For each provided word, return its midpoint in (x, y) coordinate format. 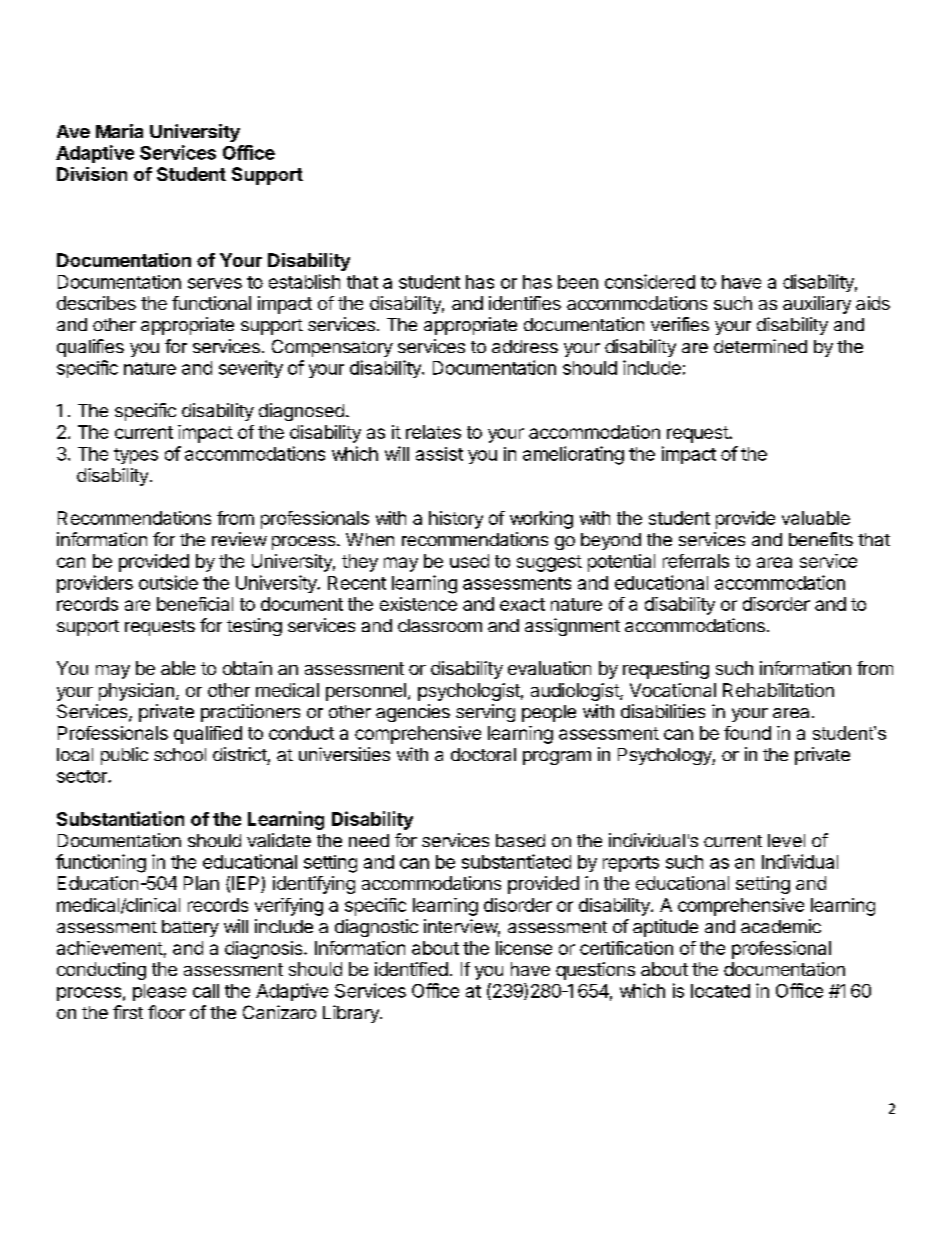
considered (650, 281)
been (578, 282)
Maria (119, 131)
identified (411, 969)
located (720, 991)
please (159, 992)
